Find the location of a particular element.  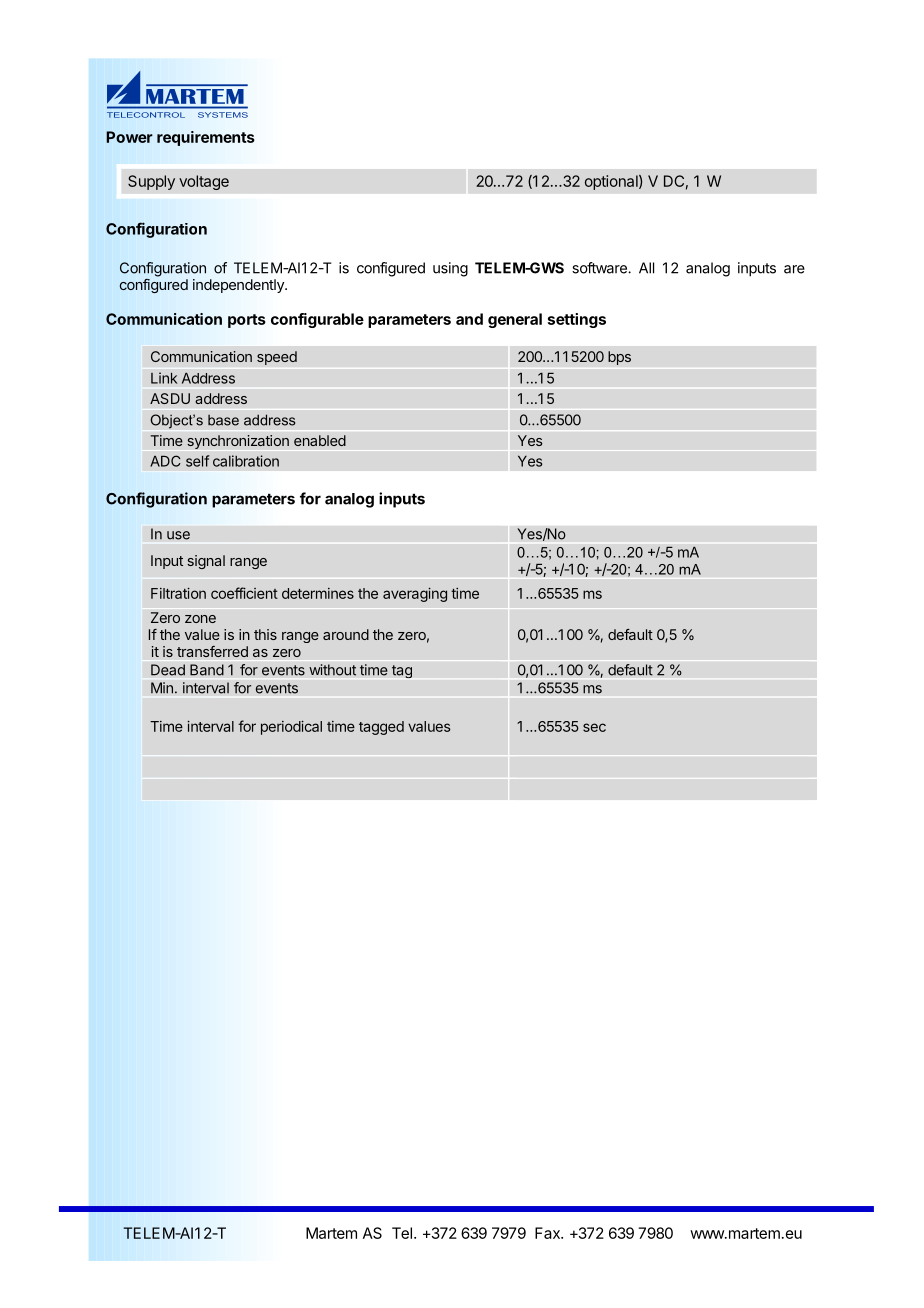

using is located at coordinates (450, 269).
